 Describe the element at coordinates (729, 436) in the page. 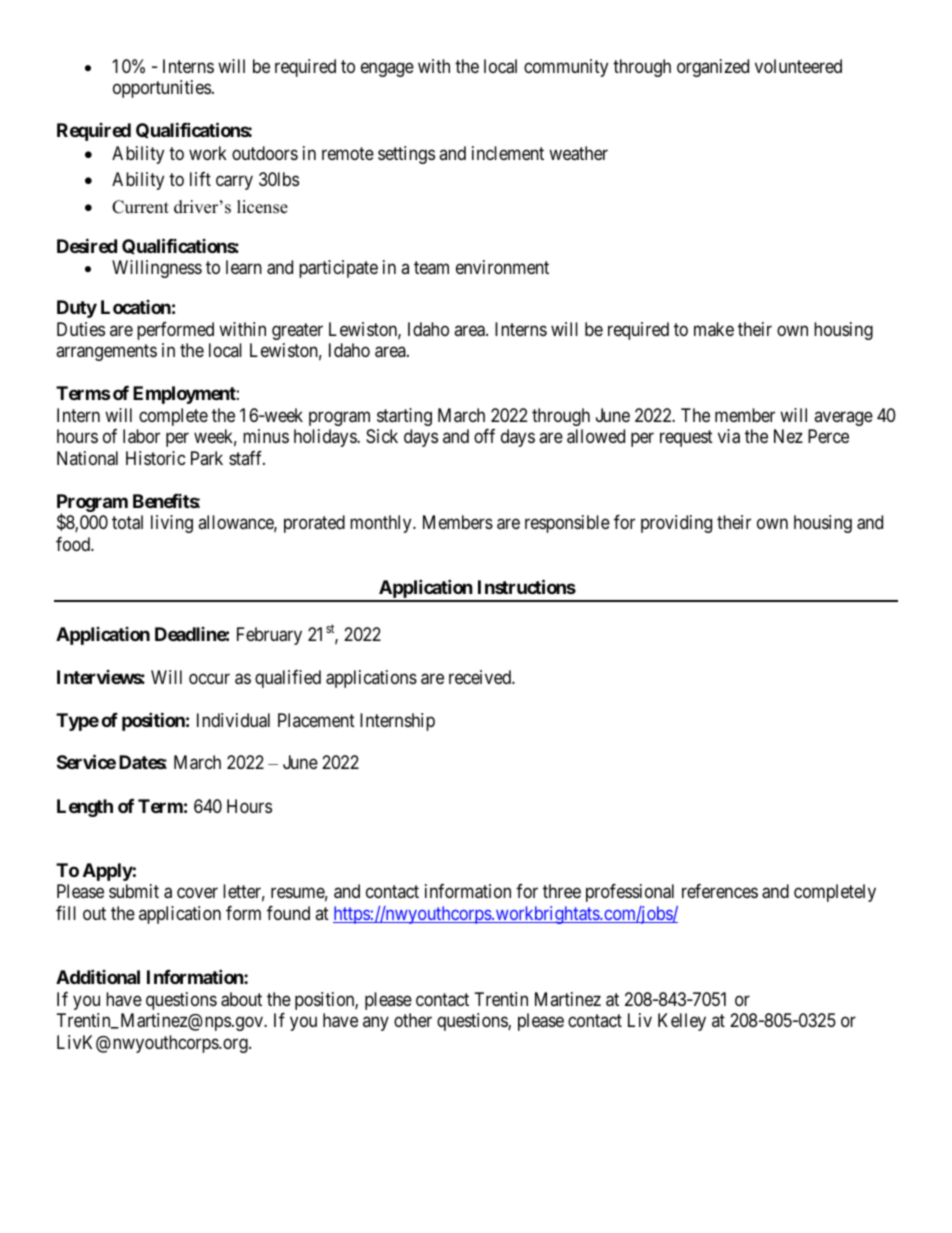

I see `via` at that location.
